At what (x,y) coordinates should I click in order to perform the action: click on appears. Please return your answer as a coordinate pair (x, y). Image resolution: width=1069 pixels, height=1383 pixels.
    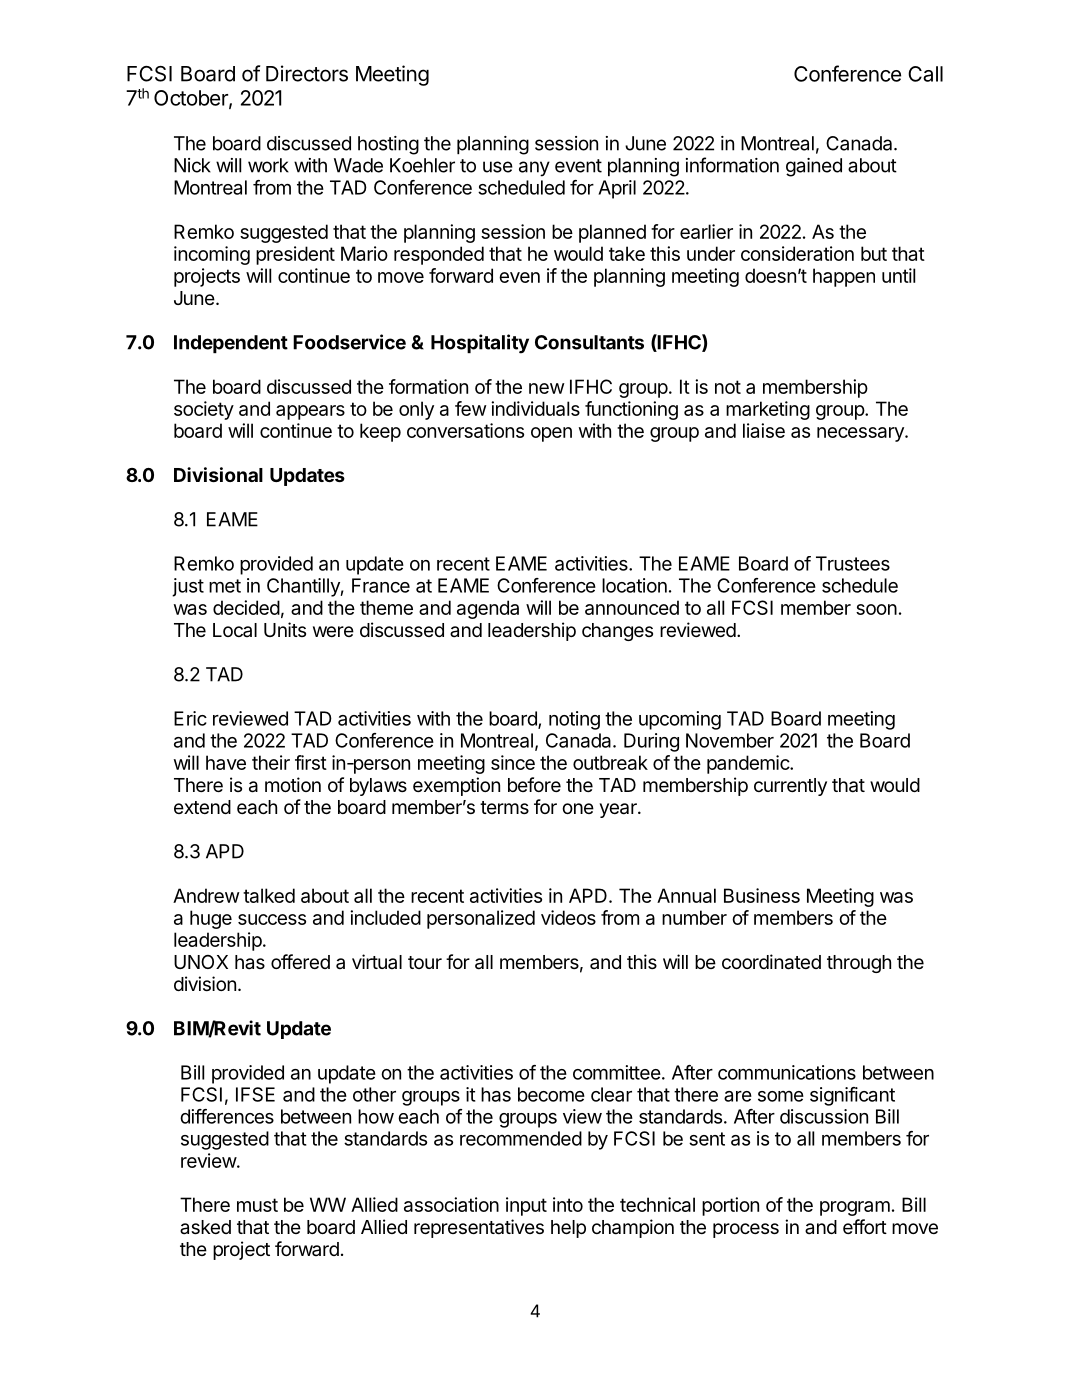
    Looking at the image, I should click on (310, 412).
